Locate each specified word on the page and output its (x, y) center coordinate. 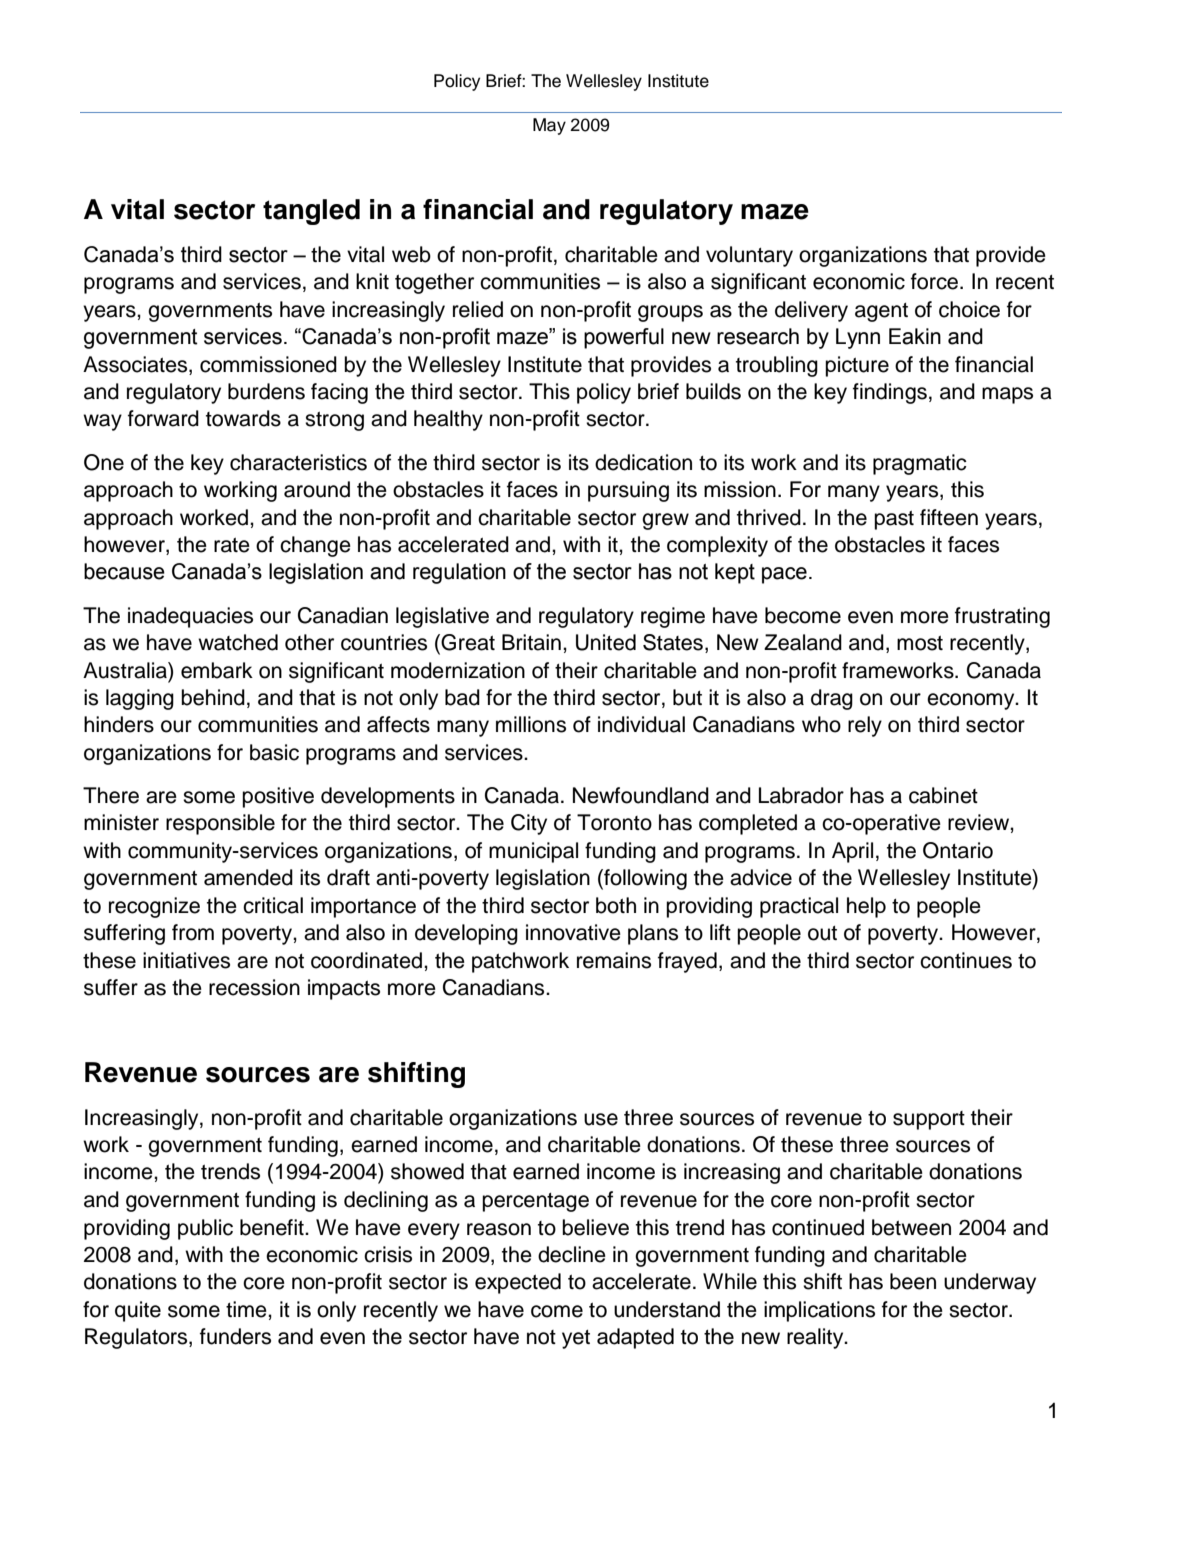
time (247, 1309)
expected (518, 1283)
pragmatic (920, 464)
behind (213, 697)
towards (243, 418)
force (936, 281)
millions (531, 724)
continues (966, 960)
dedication (643, 462)
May (549, 126)
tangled (311, 212)
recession (254, 987)
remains (614, 960)
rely (865, 726)
